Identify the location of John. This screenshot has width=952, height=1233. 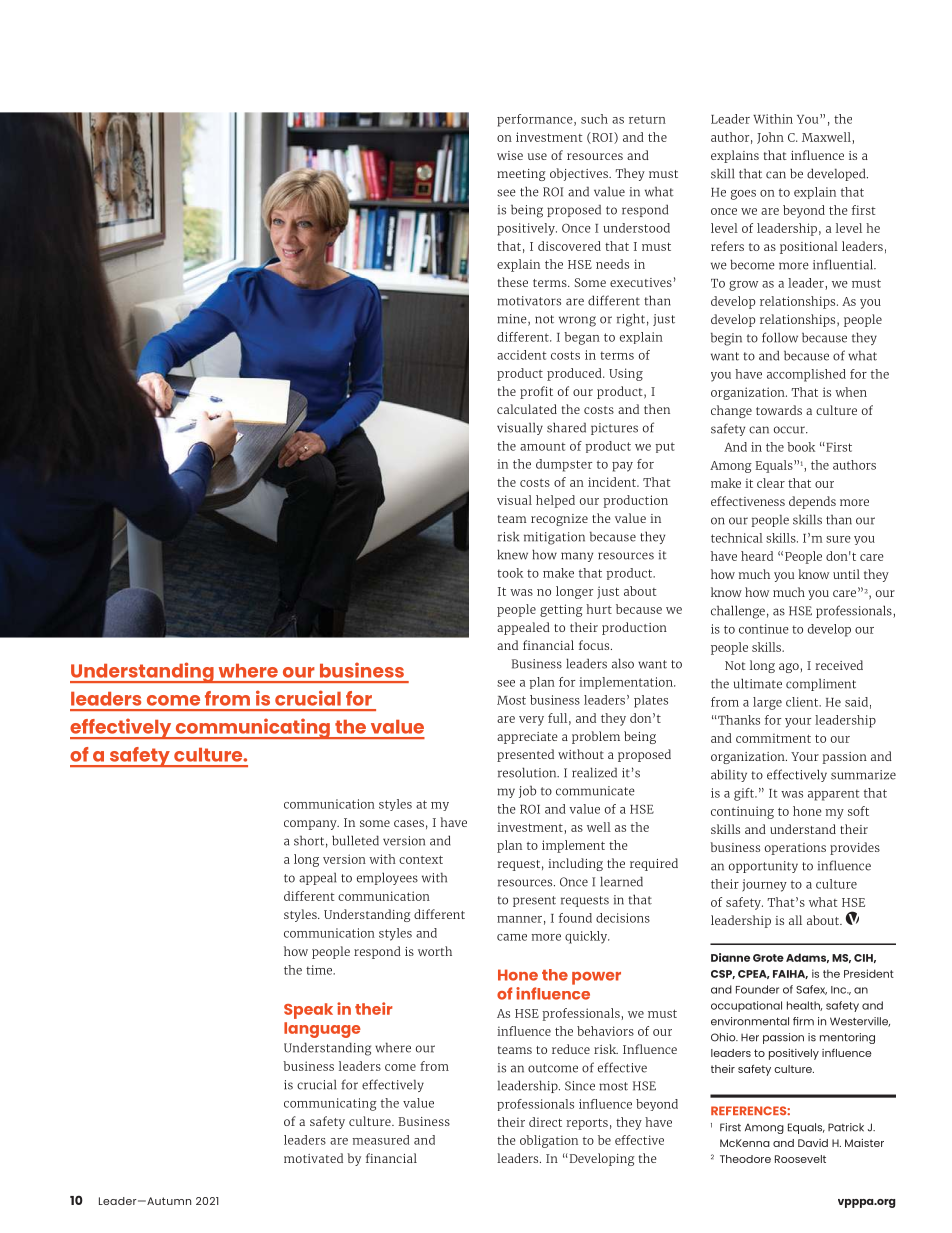
(770, 138).
